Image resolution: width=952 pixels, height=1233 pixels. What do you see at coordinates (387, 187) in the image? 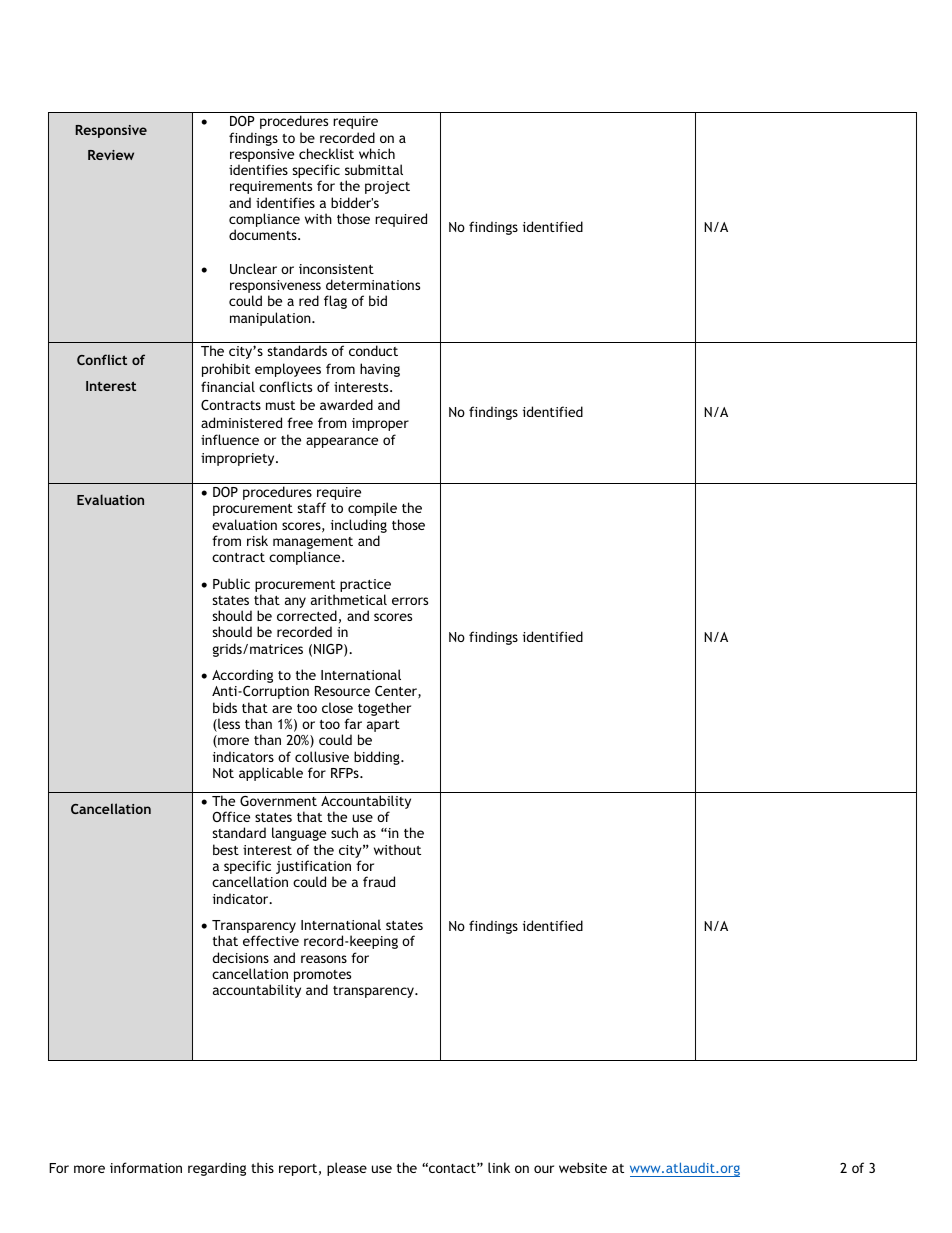
I see `project` at bounding box center [387, 187].
